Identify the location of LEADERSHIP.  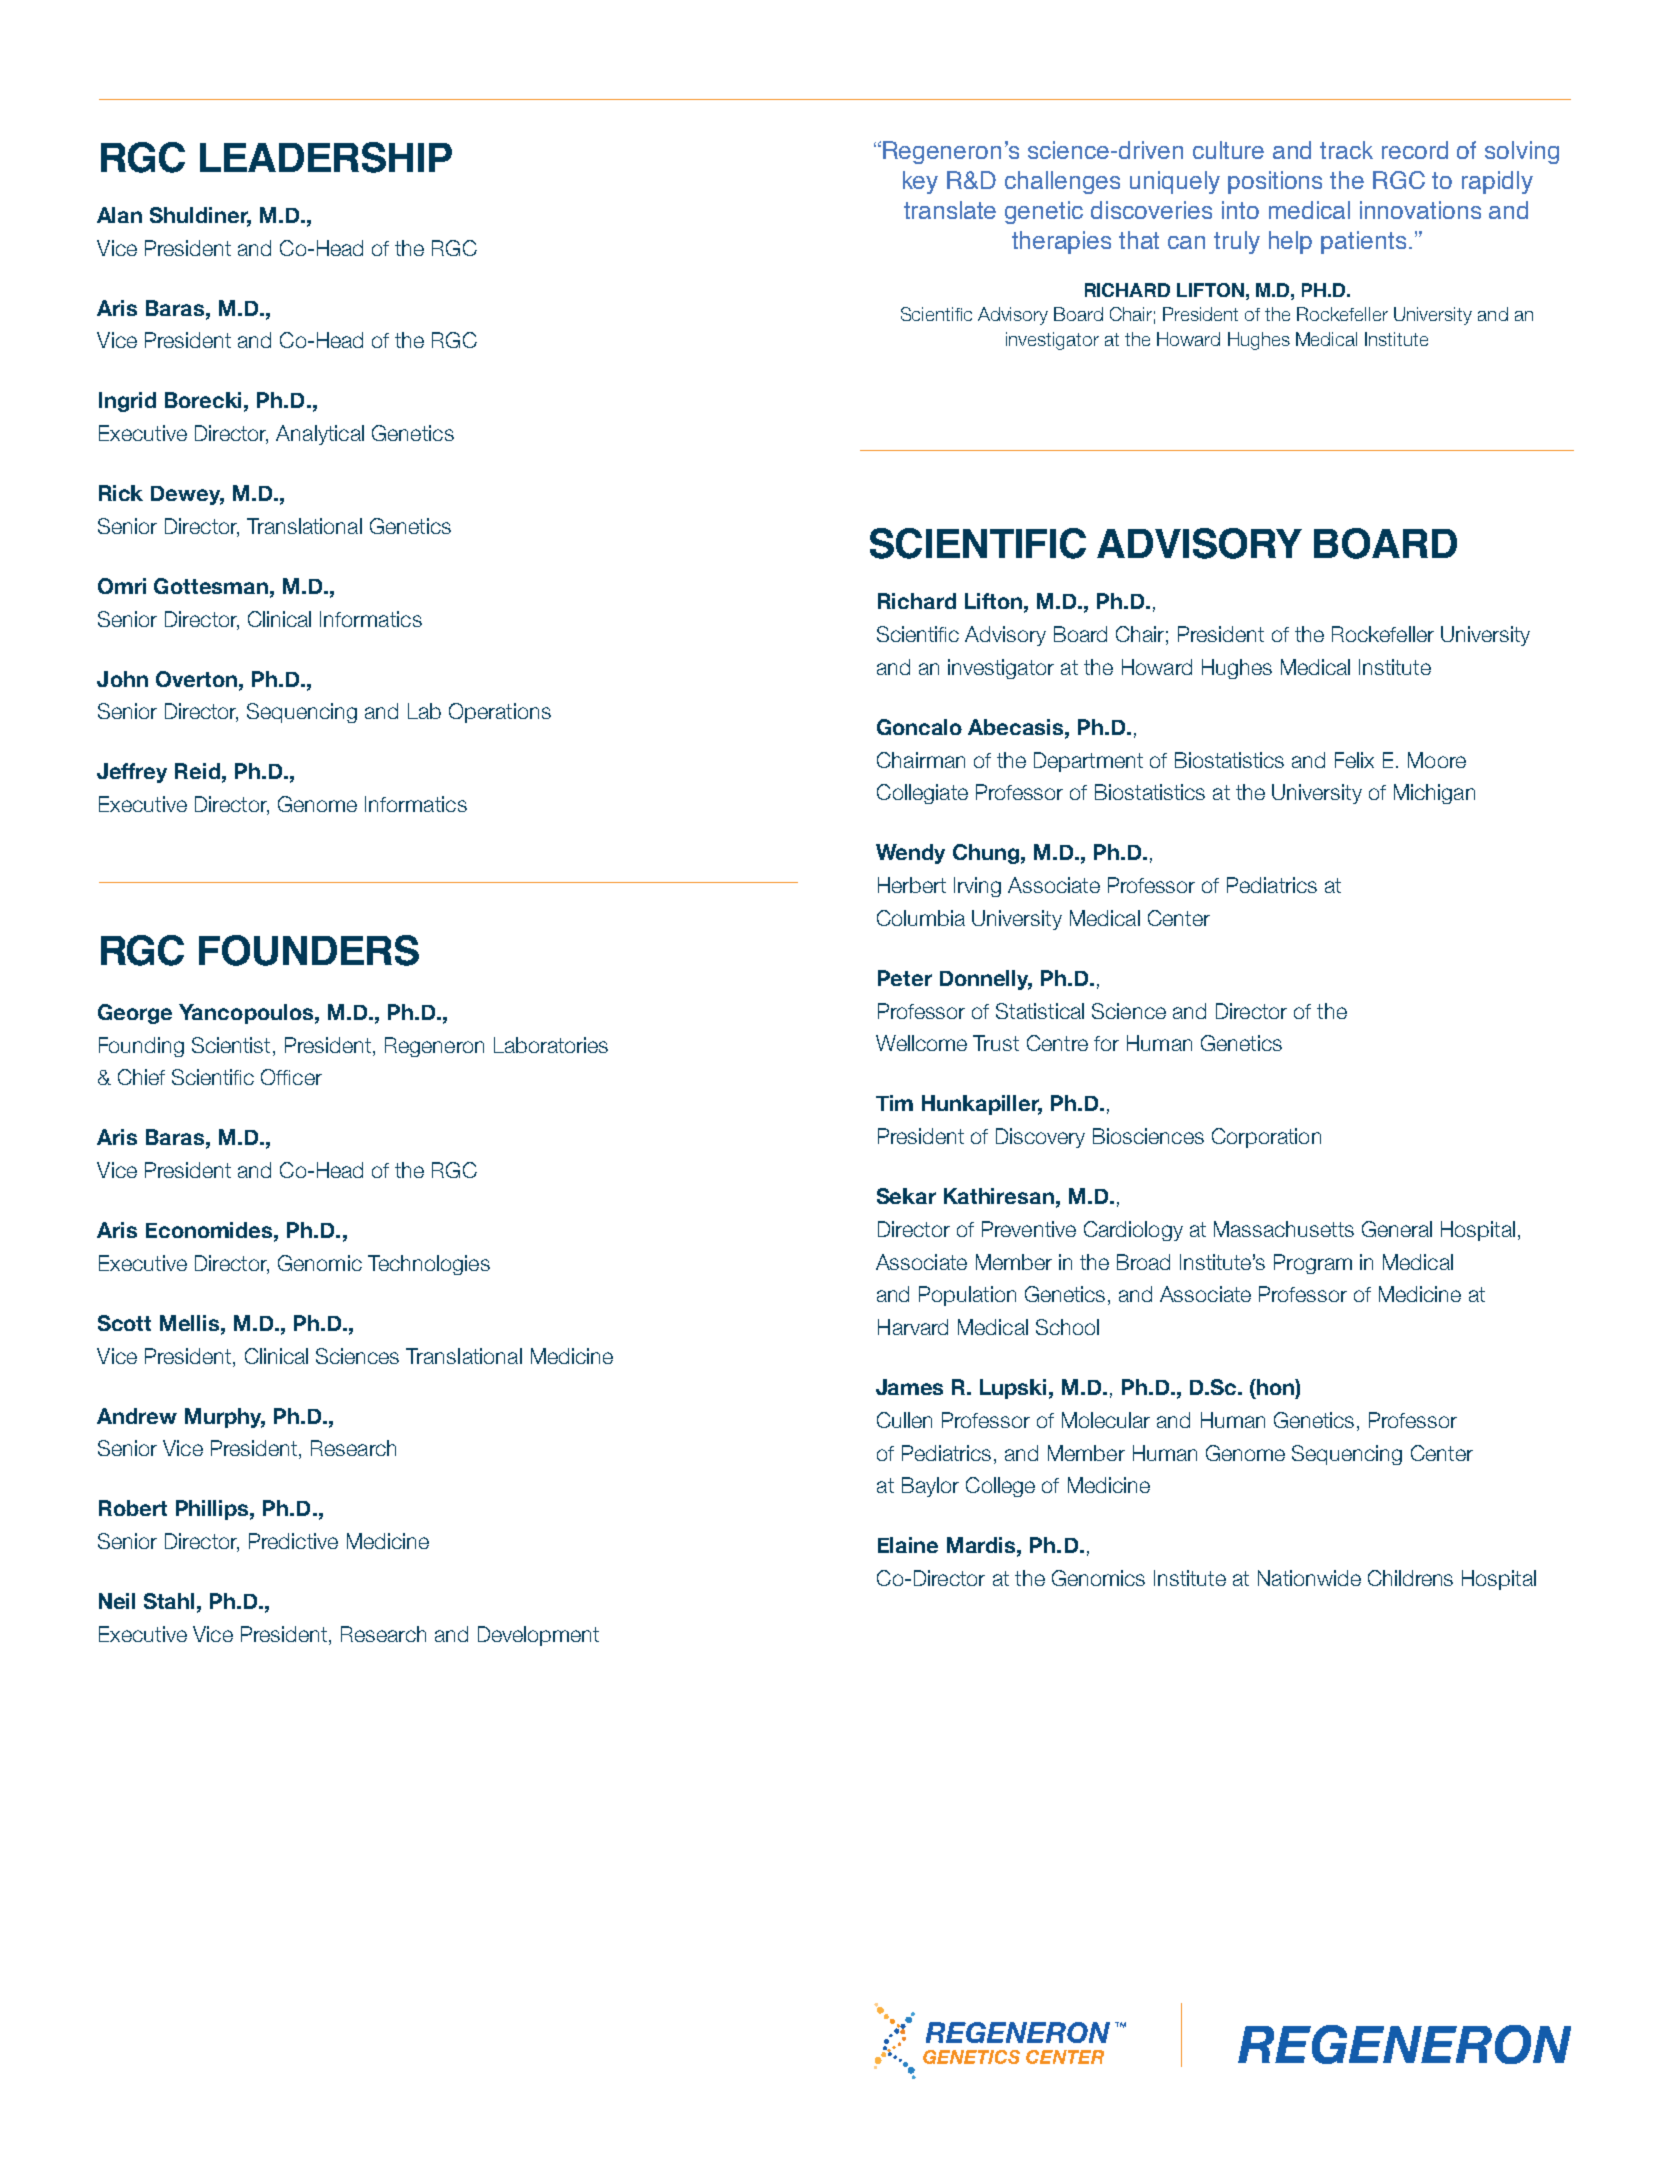
(326, 157).
